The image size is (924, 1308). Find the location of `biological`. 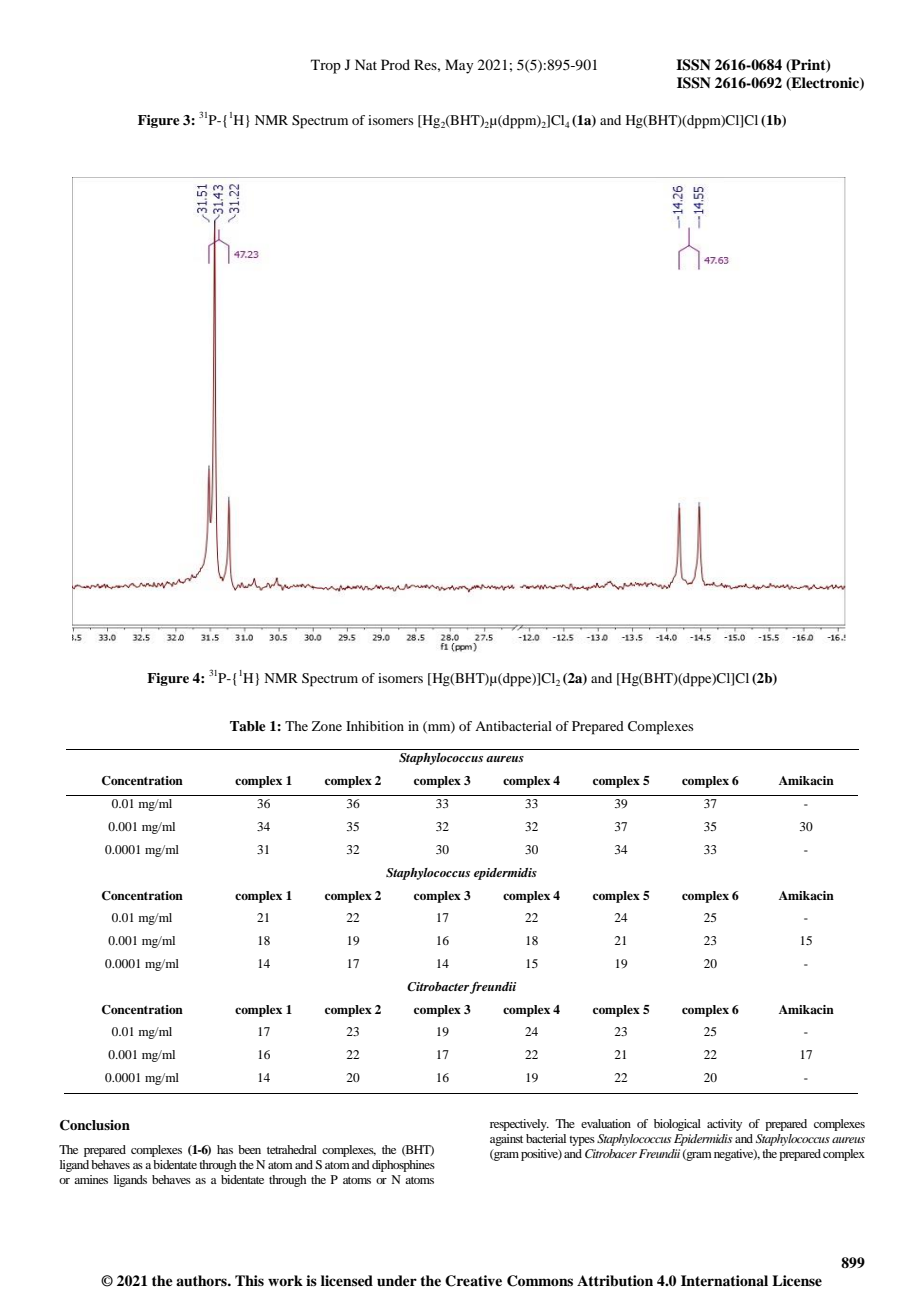

biological is located at coordinates (677, 1125).
